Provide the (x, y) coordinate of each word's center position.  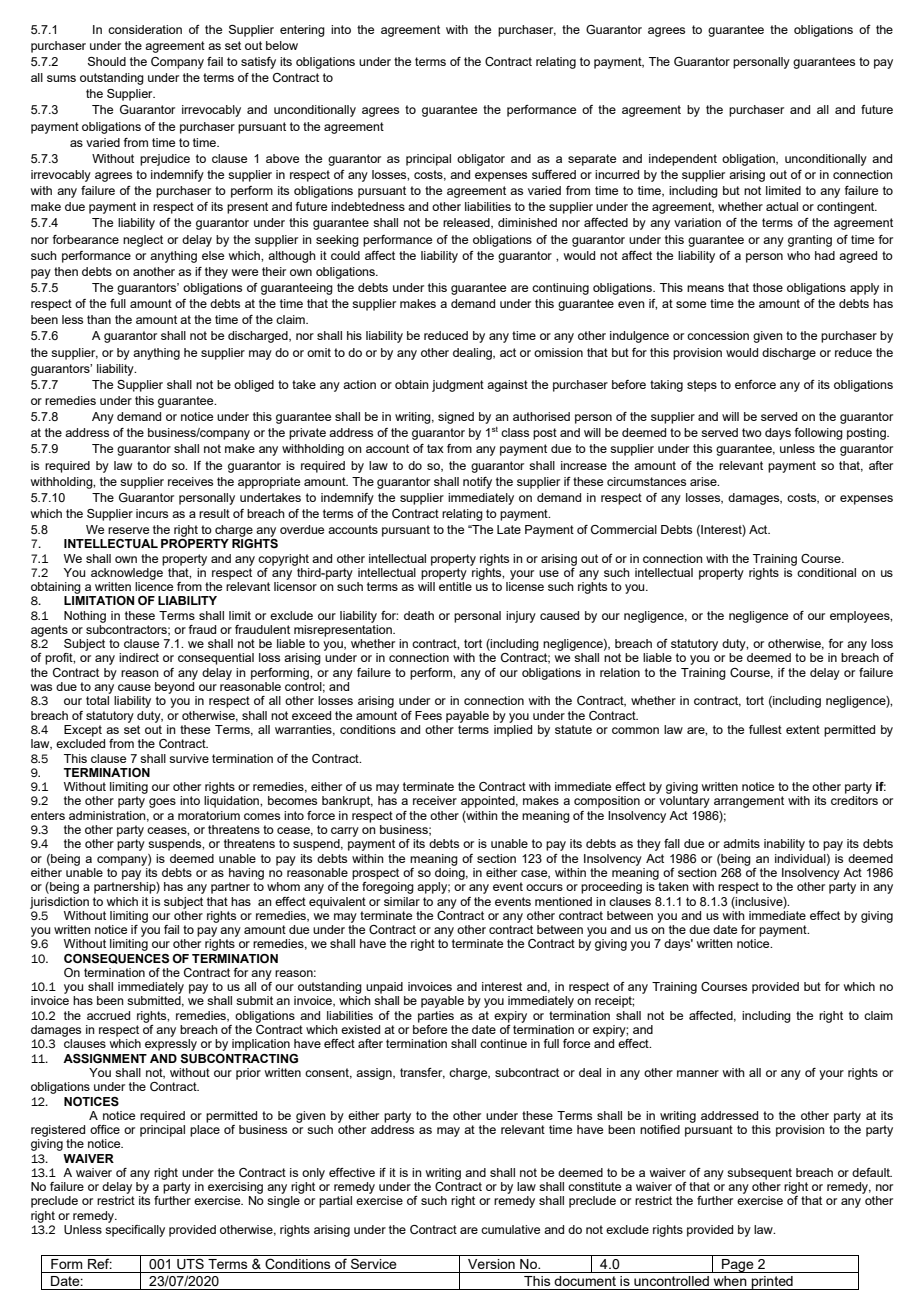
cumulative (510, 1229)
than (99, 319)
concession (718, 335)
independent (683, 160)
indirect (139, 657)
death (419, 615)
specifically (135, 1231)
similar (402, 901)
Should (107, 61)
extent (803, 729)
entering (302, 31)
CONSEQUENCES (116, 959)
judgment (458, 386)
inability (784, 845)
